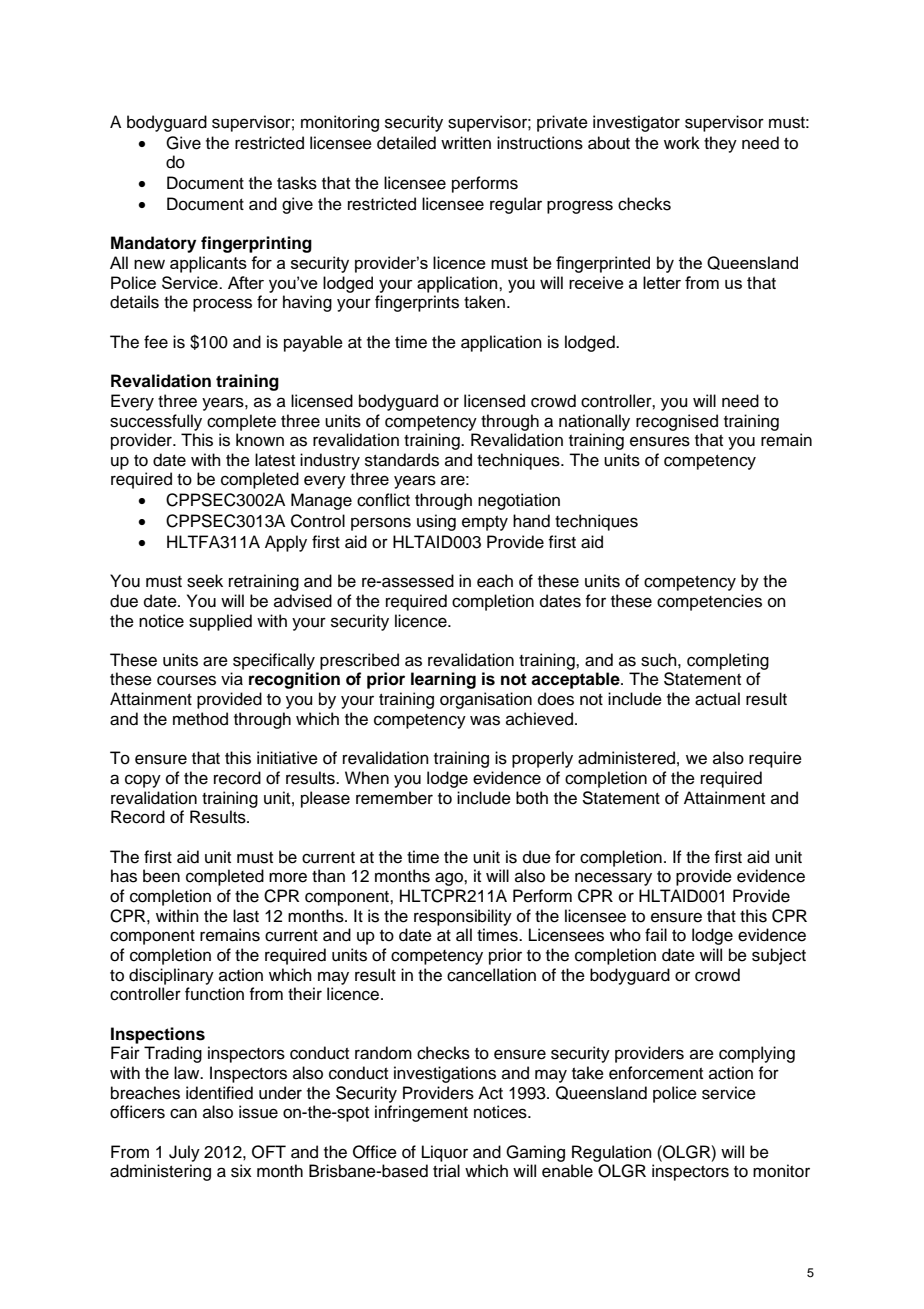 The image size is (924, 1309). What do you see at coordinates (445, 1153) in the screenshot?
I see `Liquor` at bounding box center [445, 1153].
